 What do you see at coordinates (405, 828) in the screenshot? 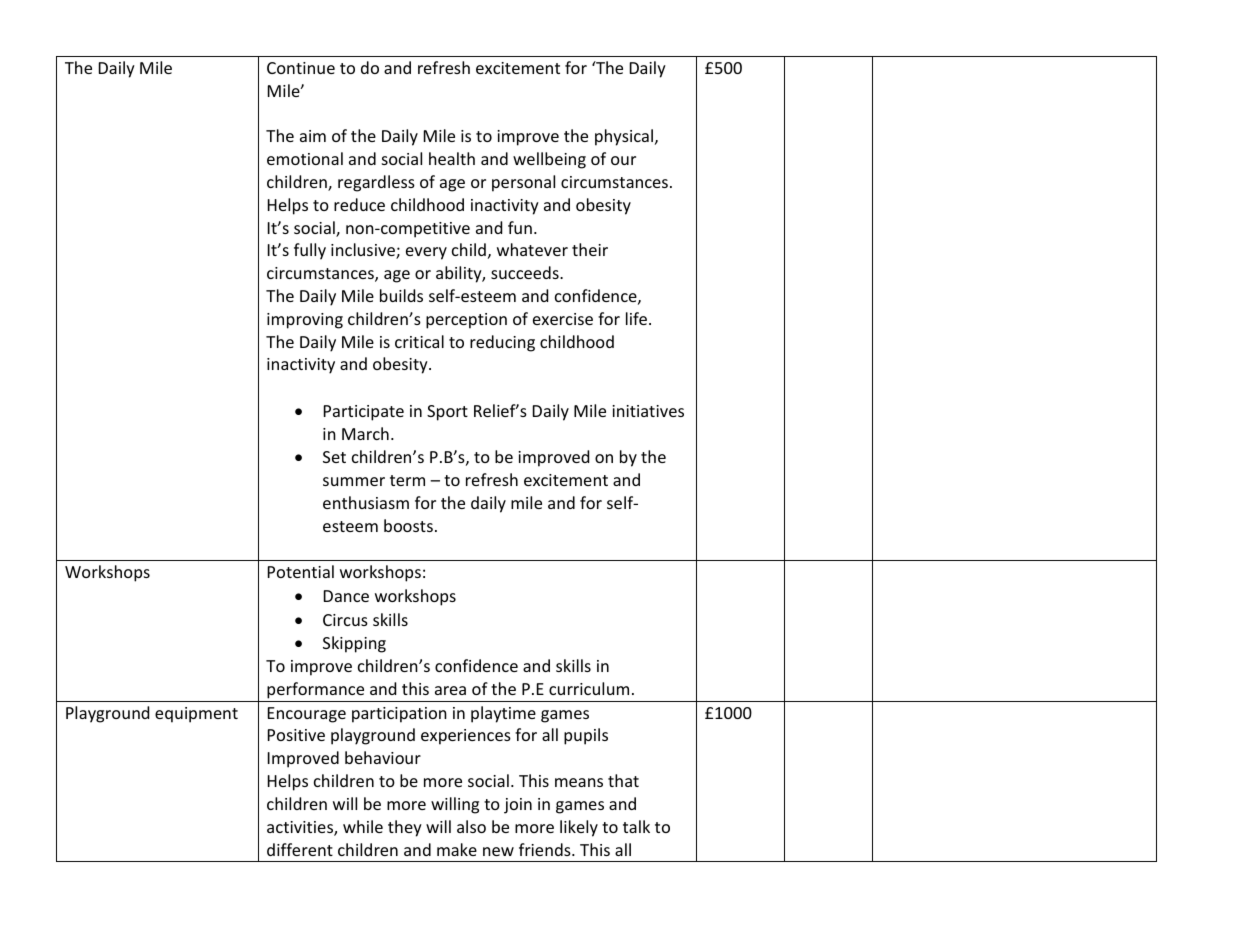
I see `they` at bounding box center [405, 828].
